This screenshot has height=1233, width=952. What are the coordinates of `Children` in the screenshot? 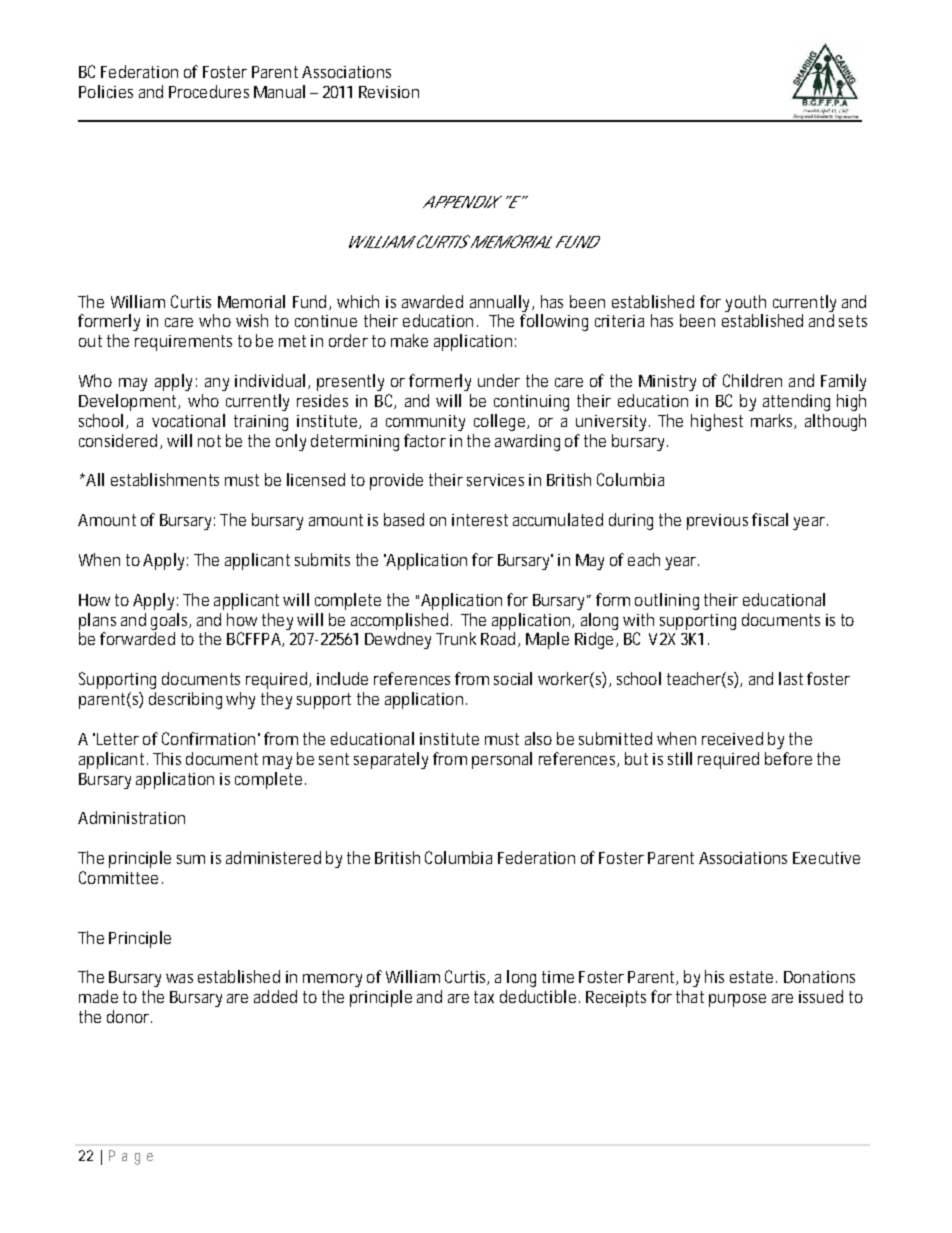 It's located at (752, 380).
